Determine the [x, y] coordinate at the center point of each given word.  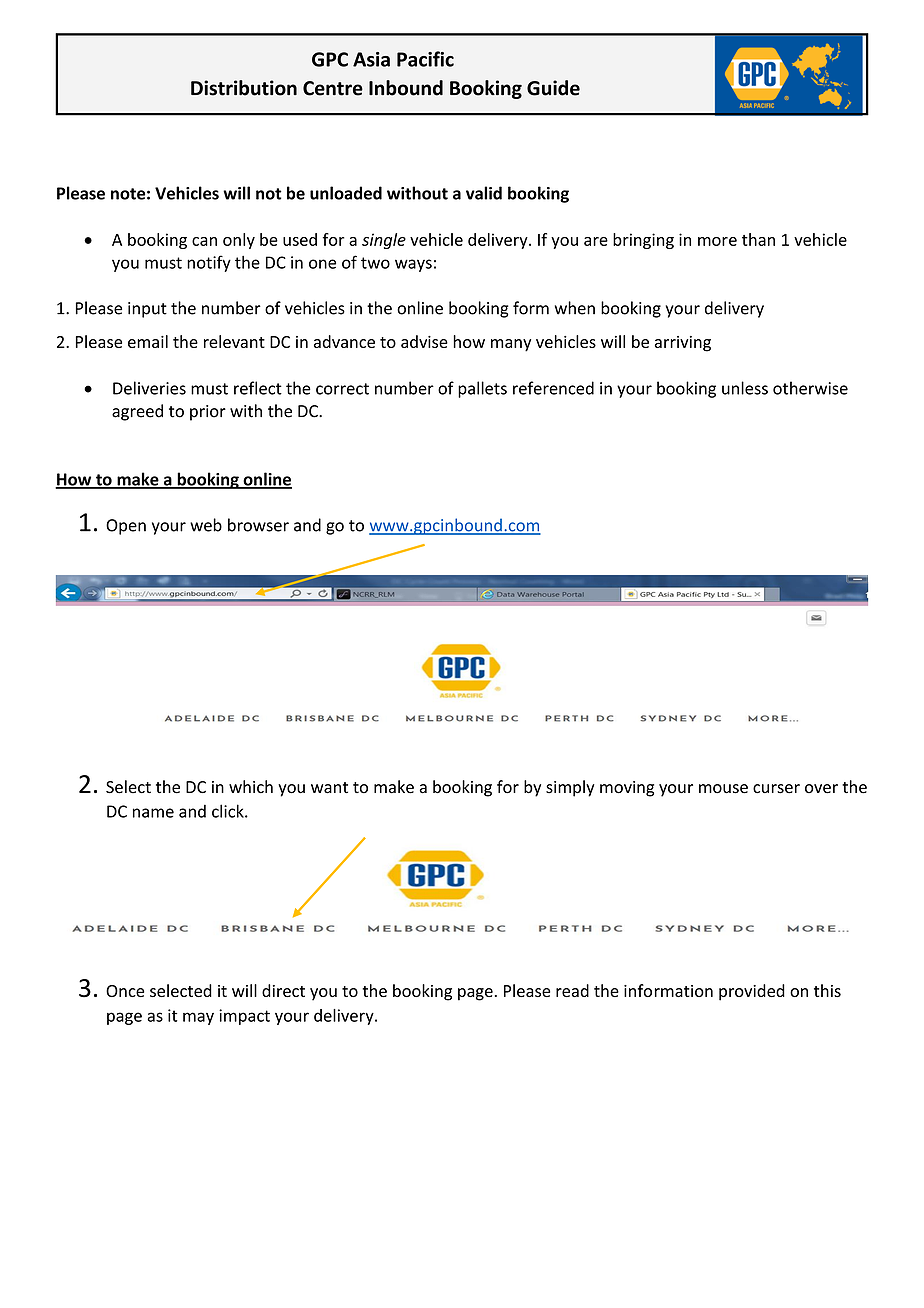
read [572, 990]
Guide [553, 88]
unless [745, 388]
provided [752, 992]
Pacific [425, 59]
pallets [482, 389]
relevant [234, 341]
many [511, 345]
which [251, 786]
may [198, 1018]
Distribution [244, 88]
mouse [723, 789]
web [206, 525]
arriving [683, 344]
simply [570, 788]
